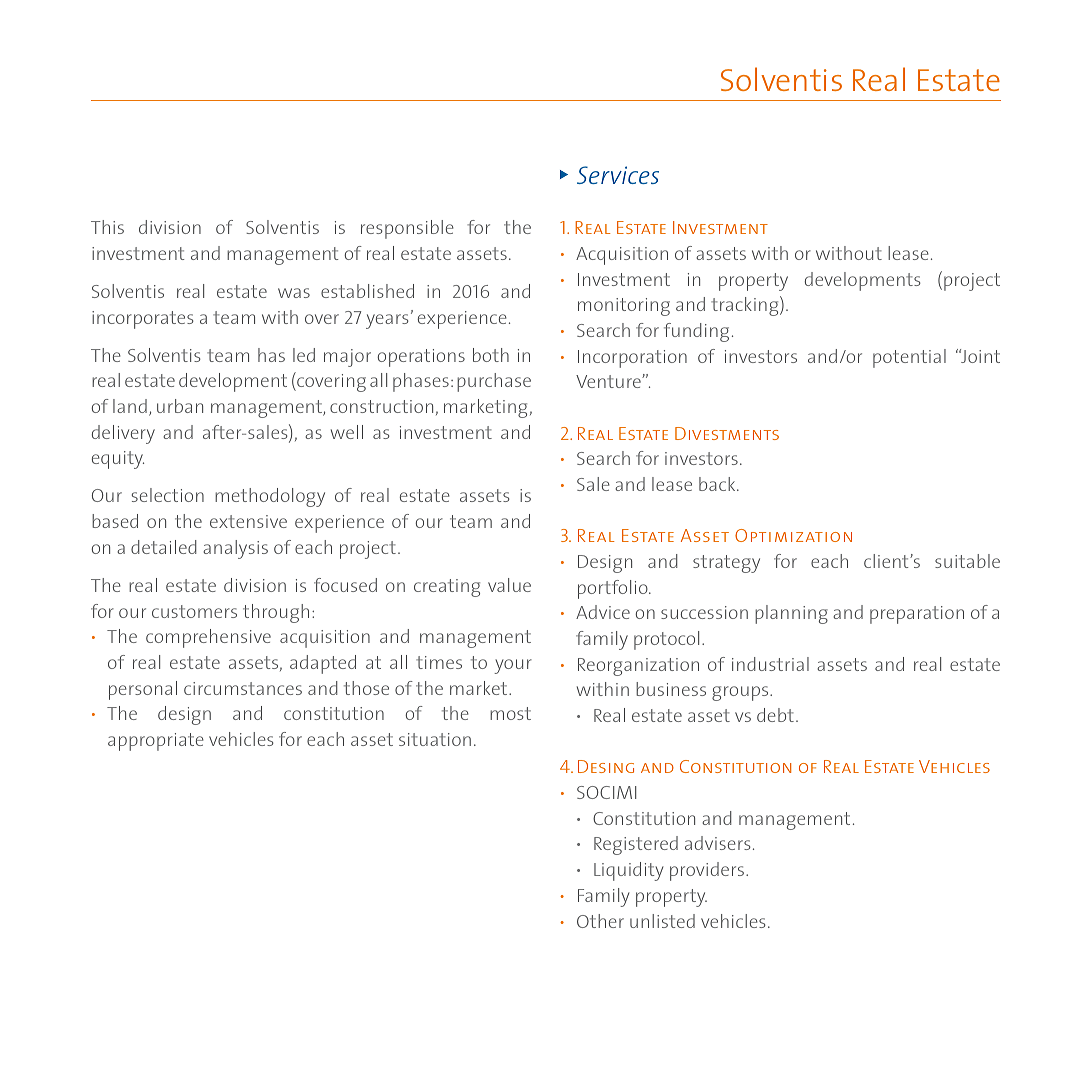 The width and height of the screenshot is (1092, 1092). What do you see at coordinates (624, 307) in the screenshot?
I see `monitoring` at bounding box center [624, 307].
